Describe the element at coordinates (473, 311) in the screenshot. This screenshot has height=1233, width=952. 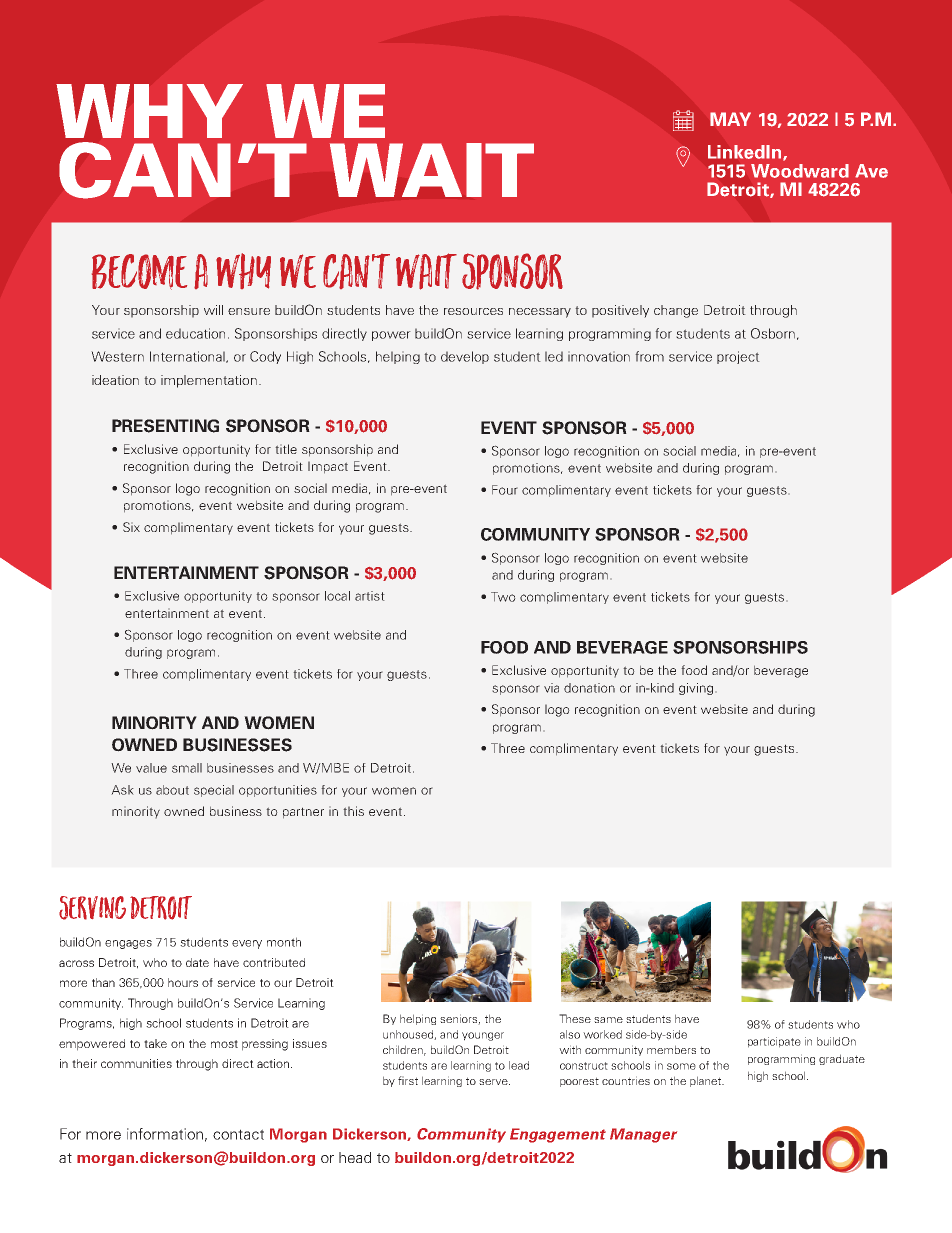
I see `resources` at that location.
